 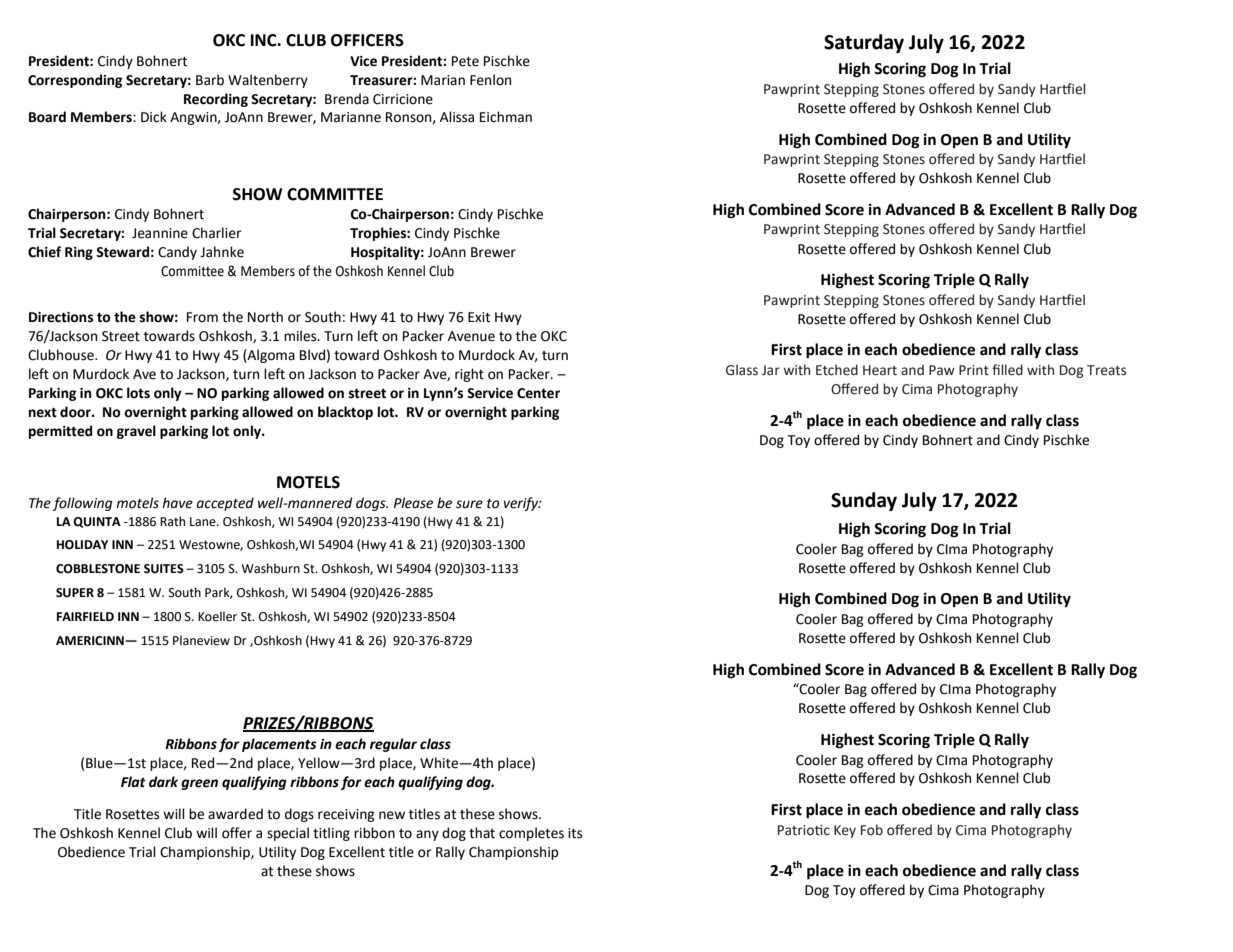 I want to click on filled, so click(x=1007, y=370).
